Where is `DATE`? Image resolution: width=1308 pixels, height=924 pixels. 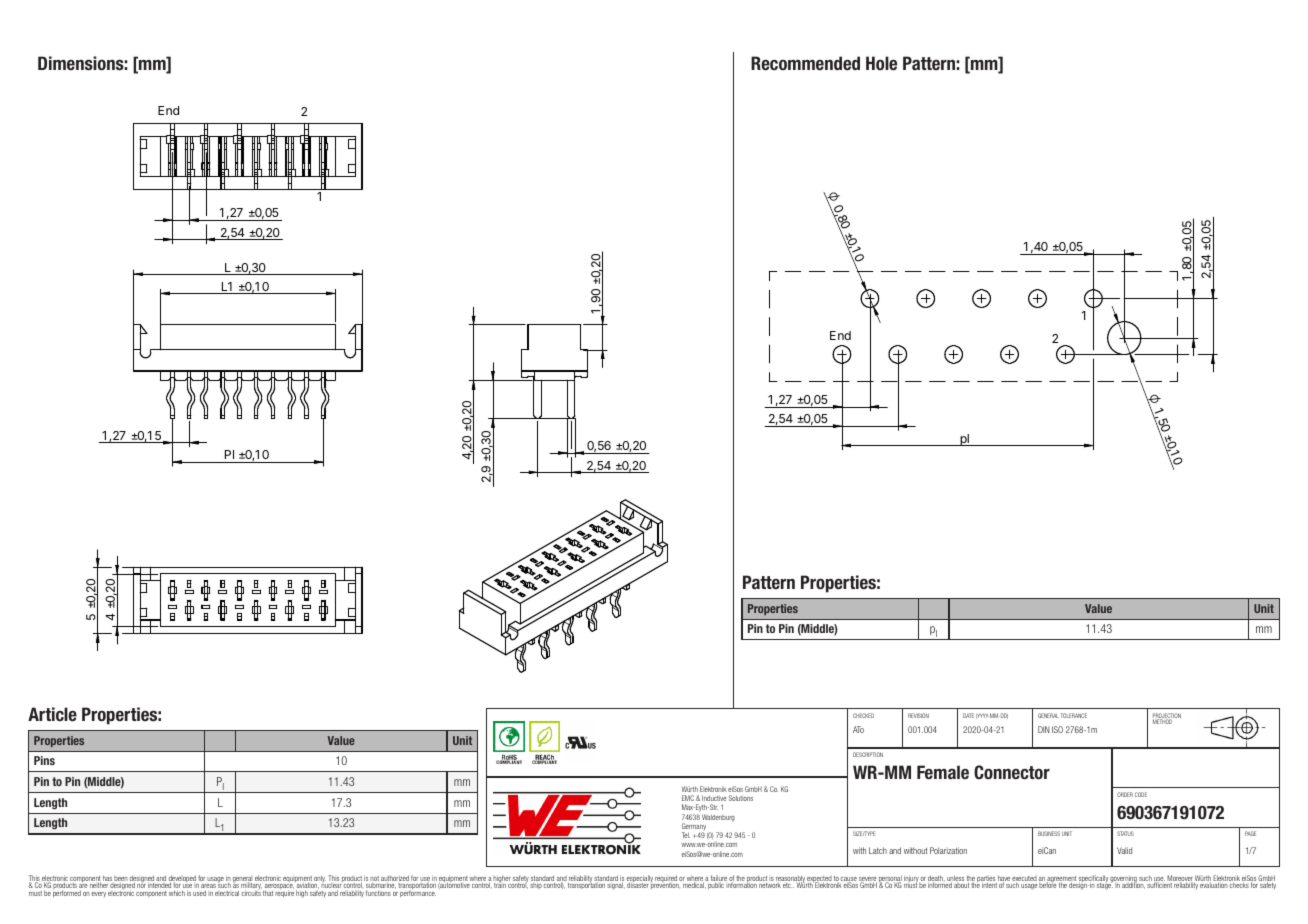 DATE is located at coordinates (968, 715).
